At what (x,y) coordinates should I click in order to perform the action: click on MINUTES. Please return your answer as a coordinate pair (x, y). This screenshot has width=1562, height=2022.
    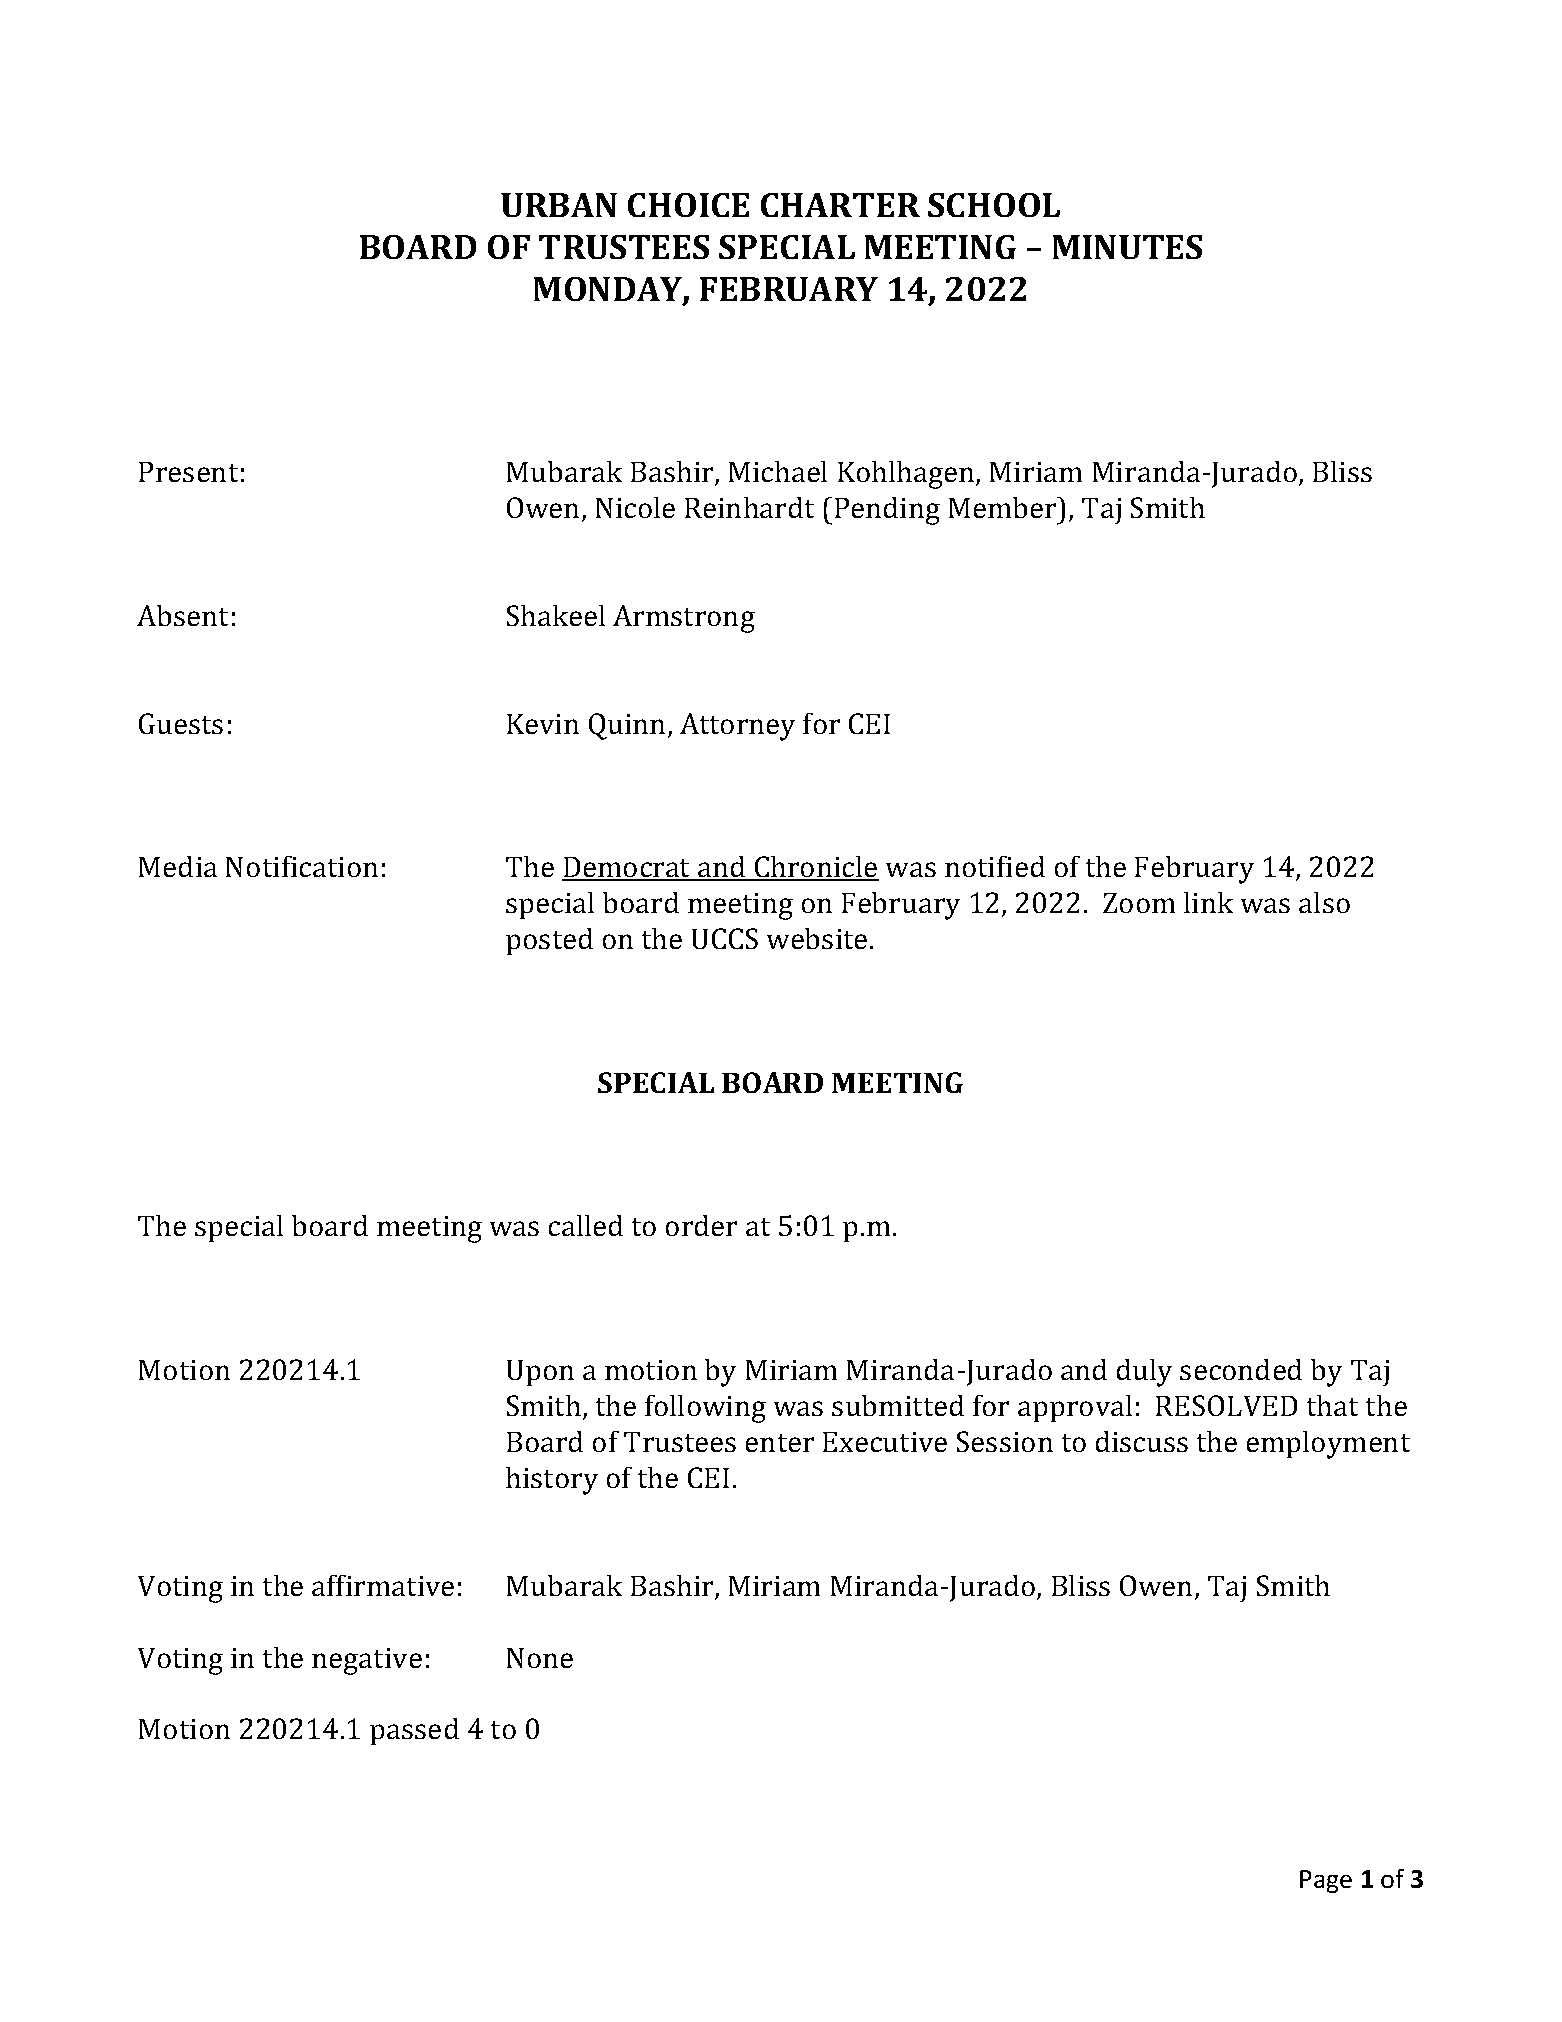
    Looking at the image, I should click on (1127, 247).
